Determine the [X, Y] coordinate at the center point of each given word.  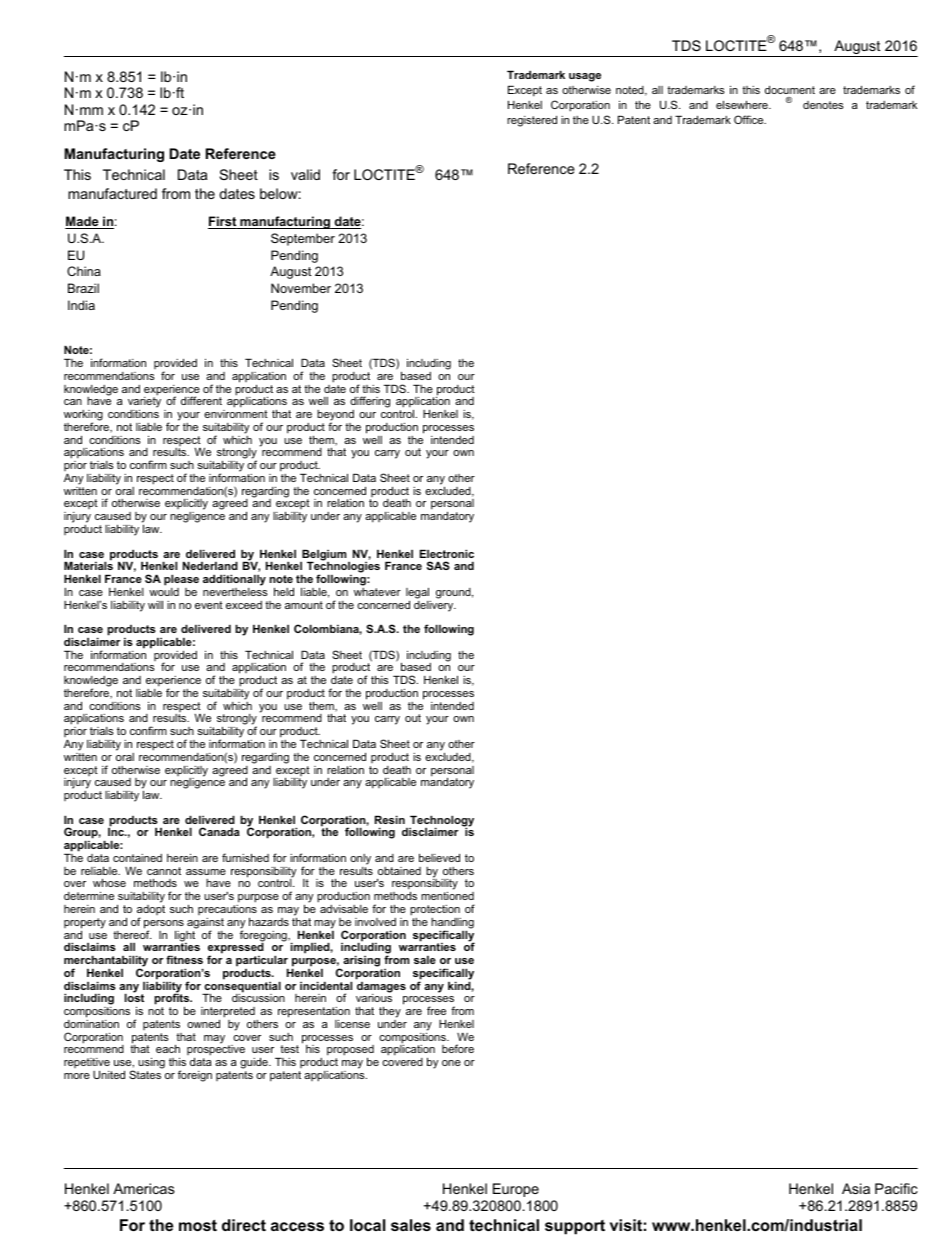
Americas [144, 1188]
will [155, 604]
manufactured [112, 193]
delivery [435, 605]
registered [532, 121]
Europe [516, 1190]
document [790, 89]
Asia [856, 1188]
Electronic [447, 553]
